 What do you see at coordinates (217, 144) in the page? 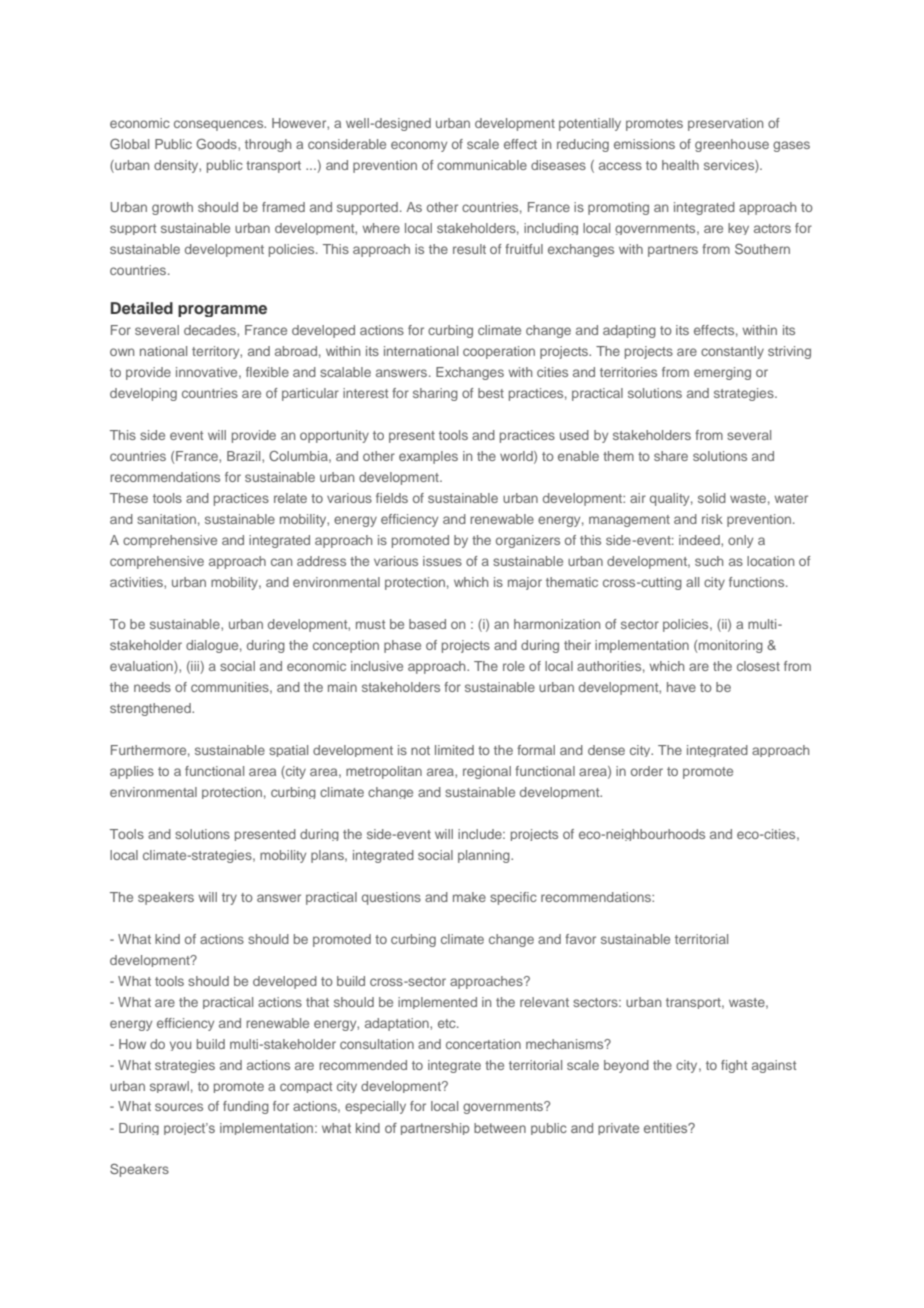
I see `Goods` at bounding box center [217, 144].
